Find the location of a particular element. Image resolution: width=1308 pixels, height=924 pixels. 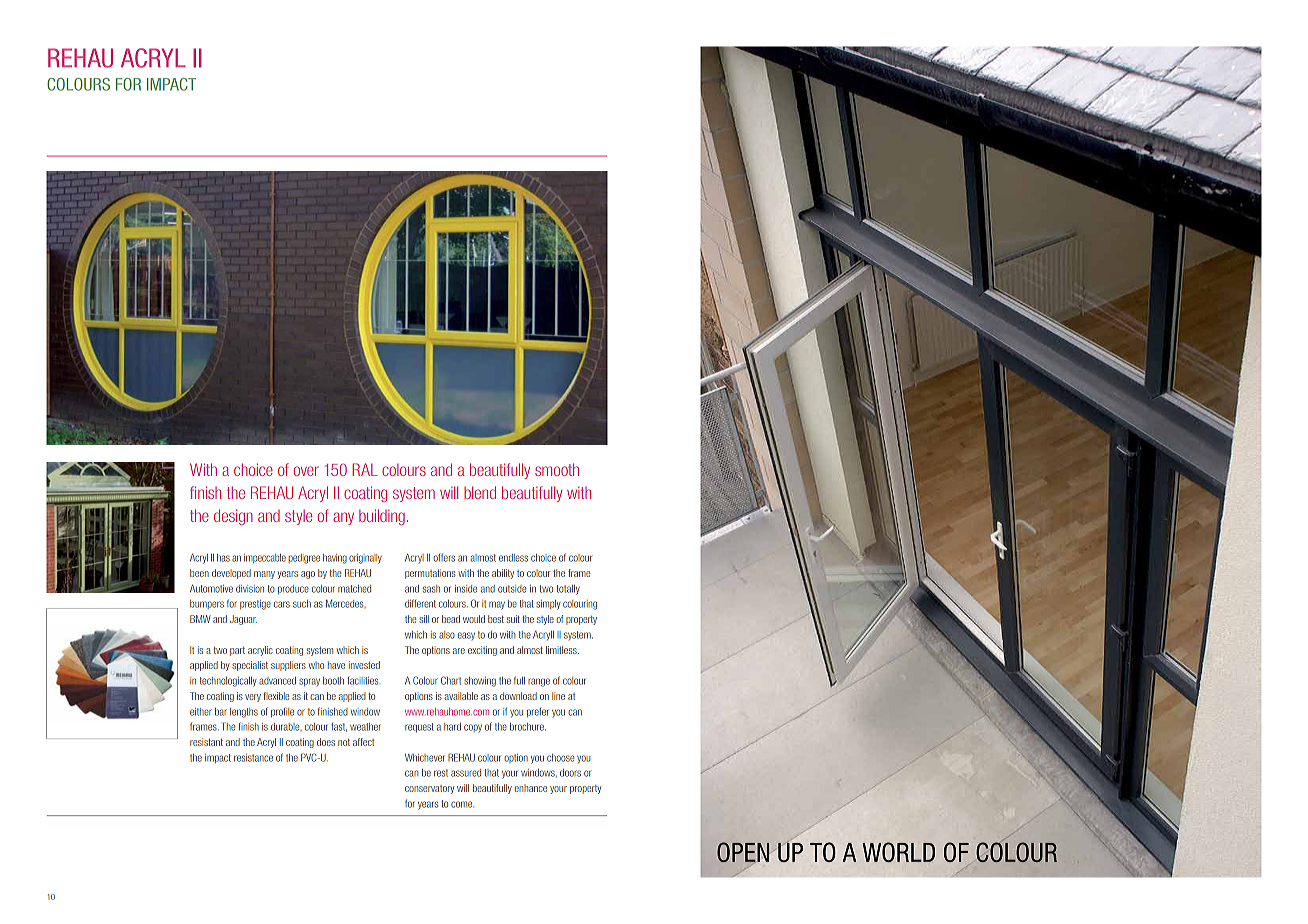

blend is located at coordinates (480, 492).
